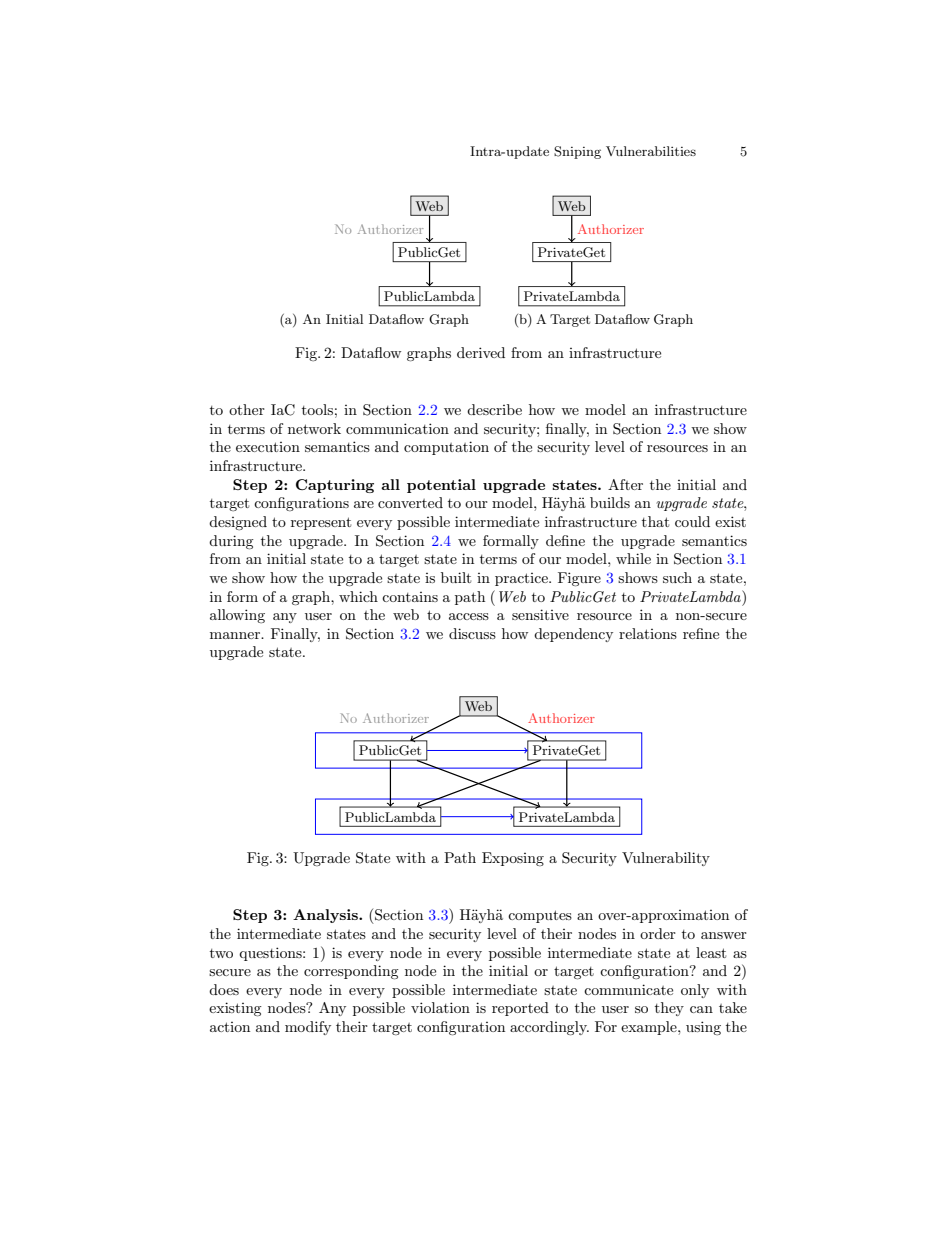 Image resolution: width=952 pixels, height=1233 pixels. I want to click on allowing, so click(237, 616).
